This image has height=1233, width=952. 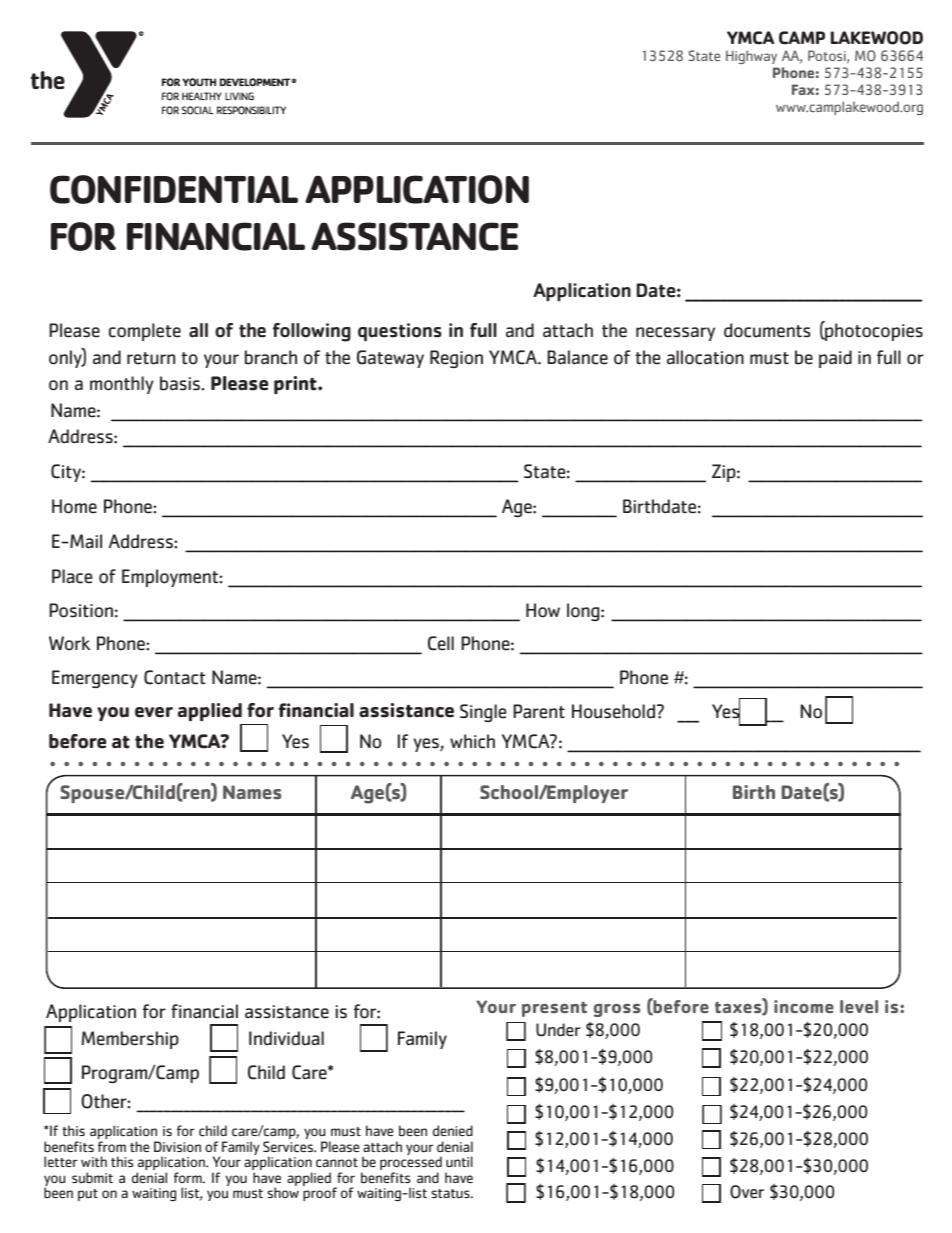 What do you see at coordinates (130, 1040) in the image?
I see `Membership` at bounding box center [130, 1040].
